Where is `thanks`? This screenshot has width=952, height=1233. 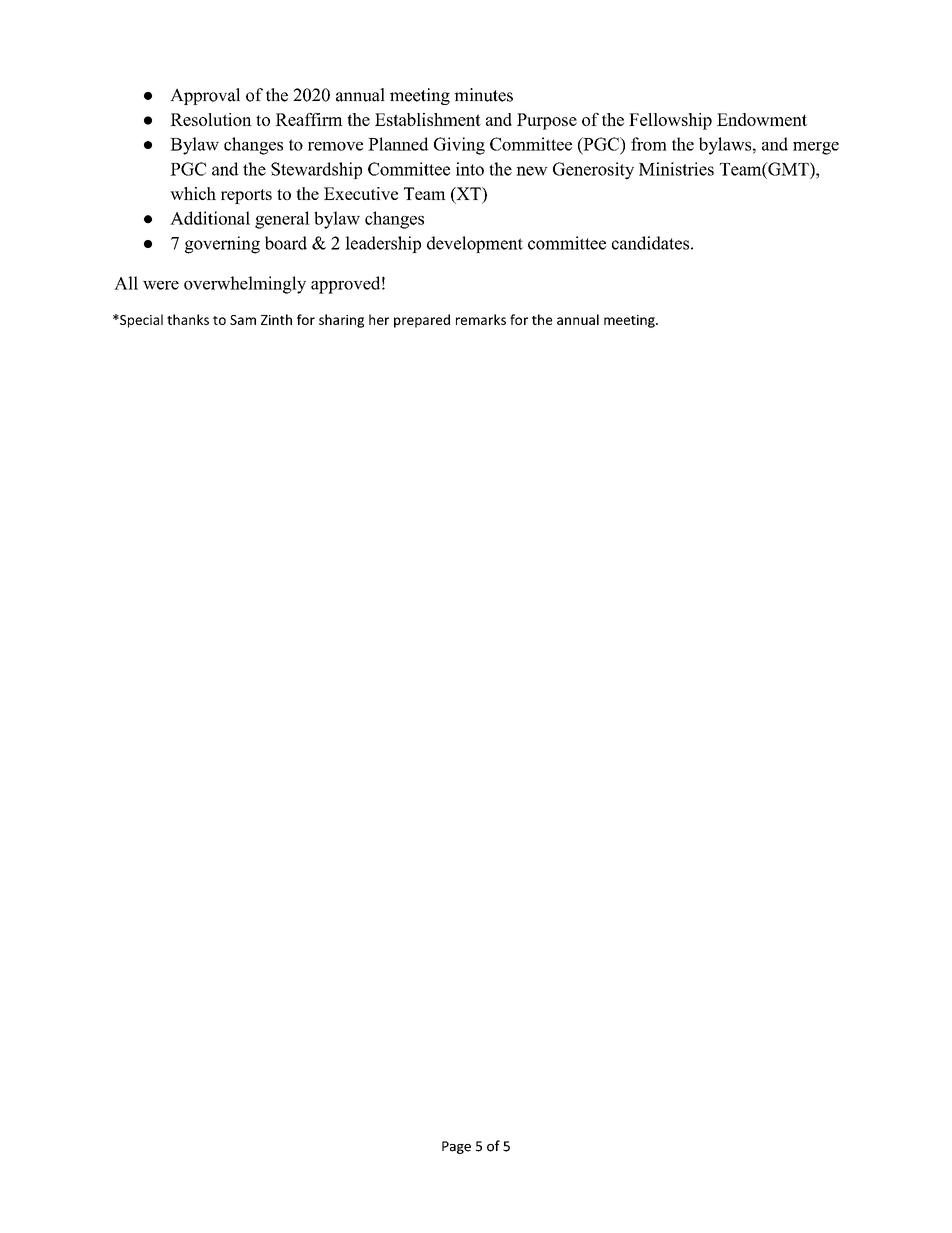 thanks is located at coordinates (188, 319).
